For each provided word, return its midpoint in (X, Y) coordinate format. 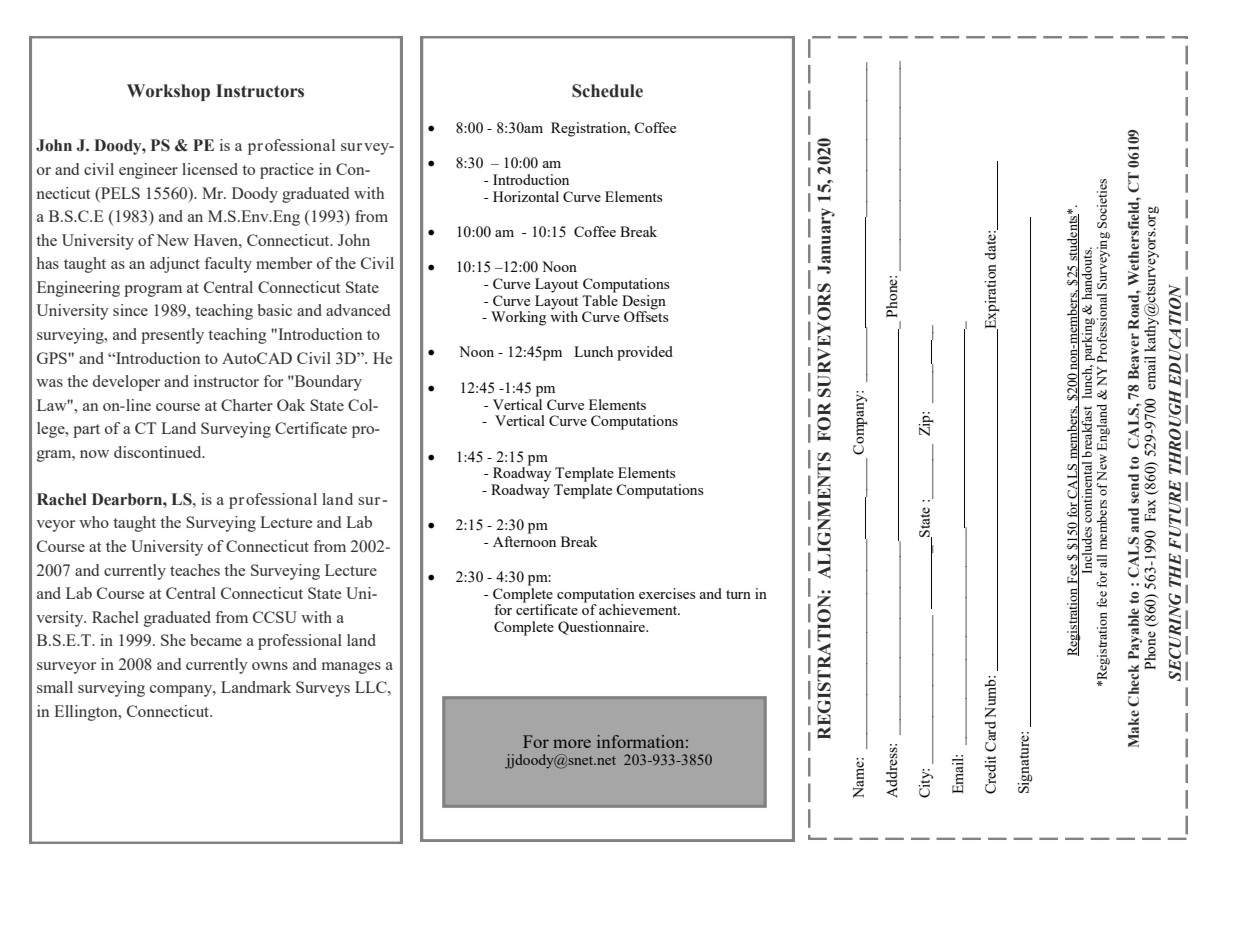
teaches (195, 570)
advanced (358, 310)
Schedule (607, 91)
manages (351, 668)
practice (287, 171)
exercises (667, 593)
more (572, 743)
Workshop (168, 92)
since (130, 310)
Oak (291, 405)
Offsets (646, 315)
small (55, 687)
